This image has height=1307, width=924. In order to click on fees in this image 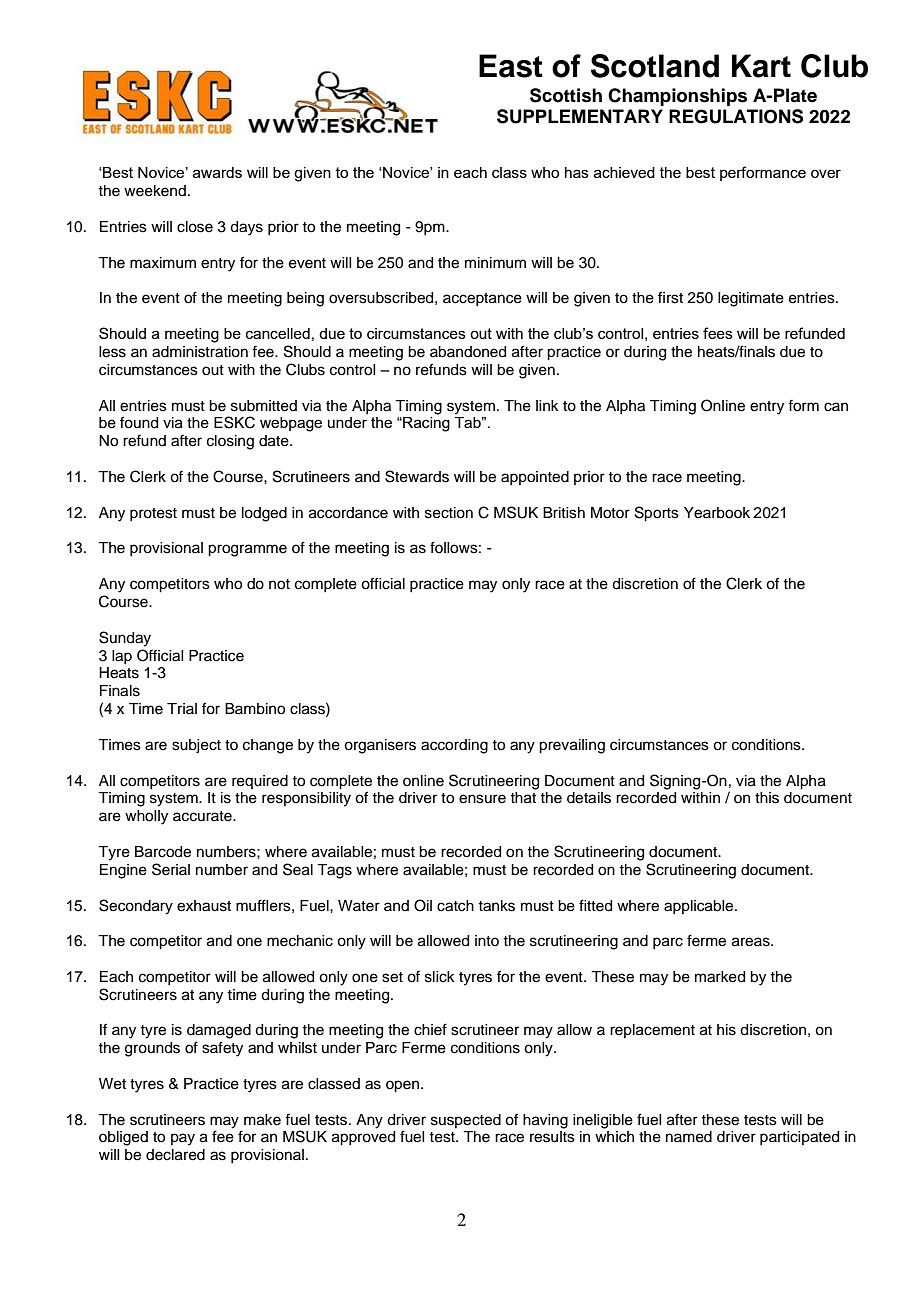, I will do `click(718, 333)`.
